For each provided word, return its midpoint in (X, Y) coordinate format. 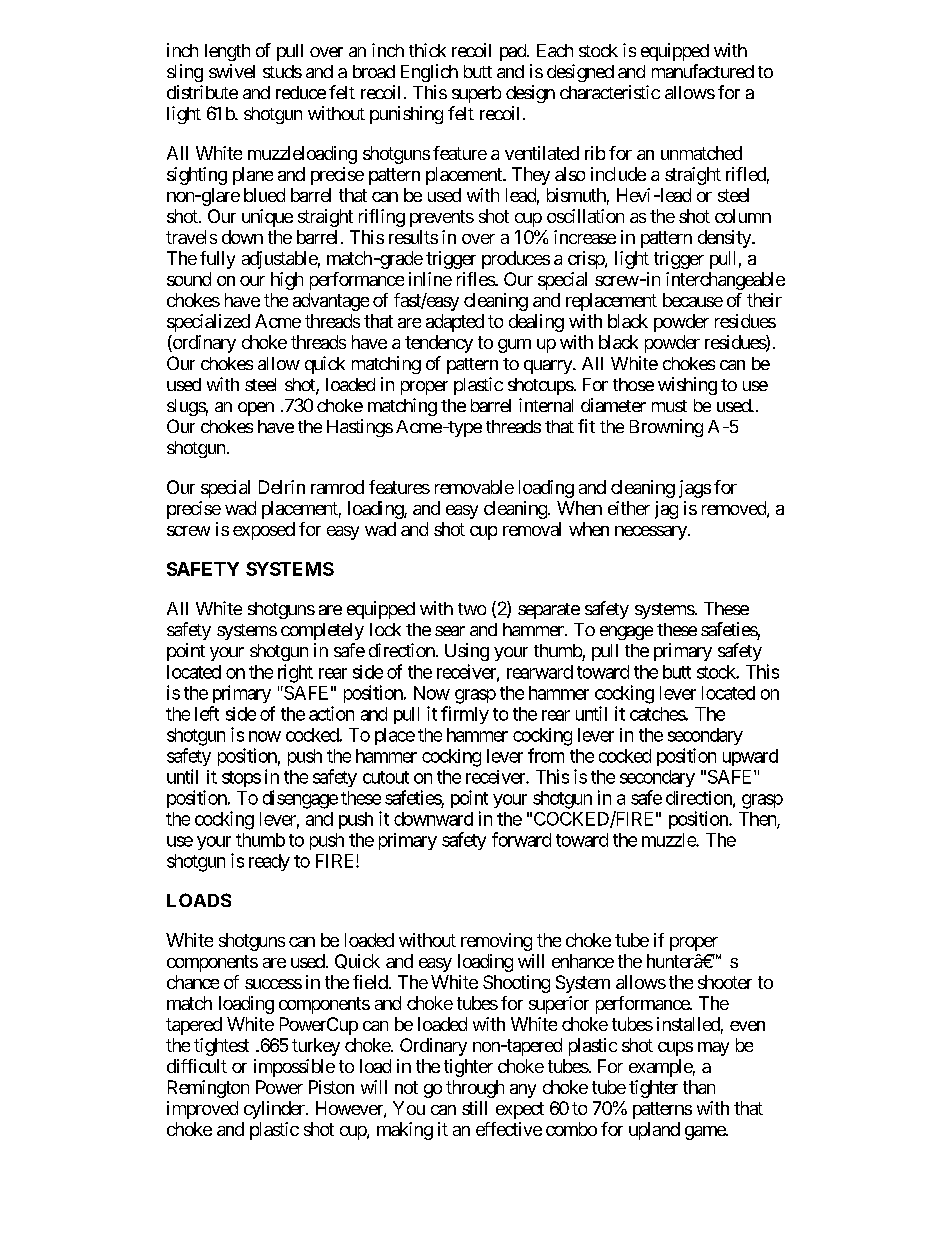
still (474, 1108)
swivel (232, 71)
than (699, 1087)
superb (476, 94)
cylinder (275, 1110)
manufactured (703, 71)
